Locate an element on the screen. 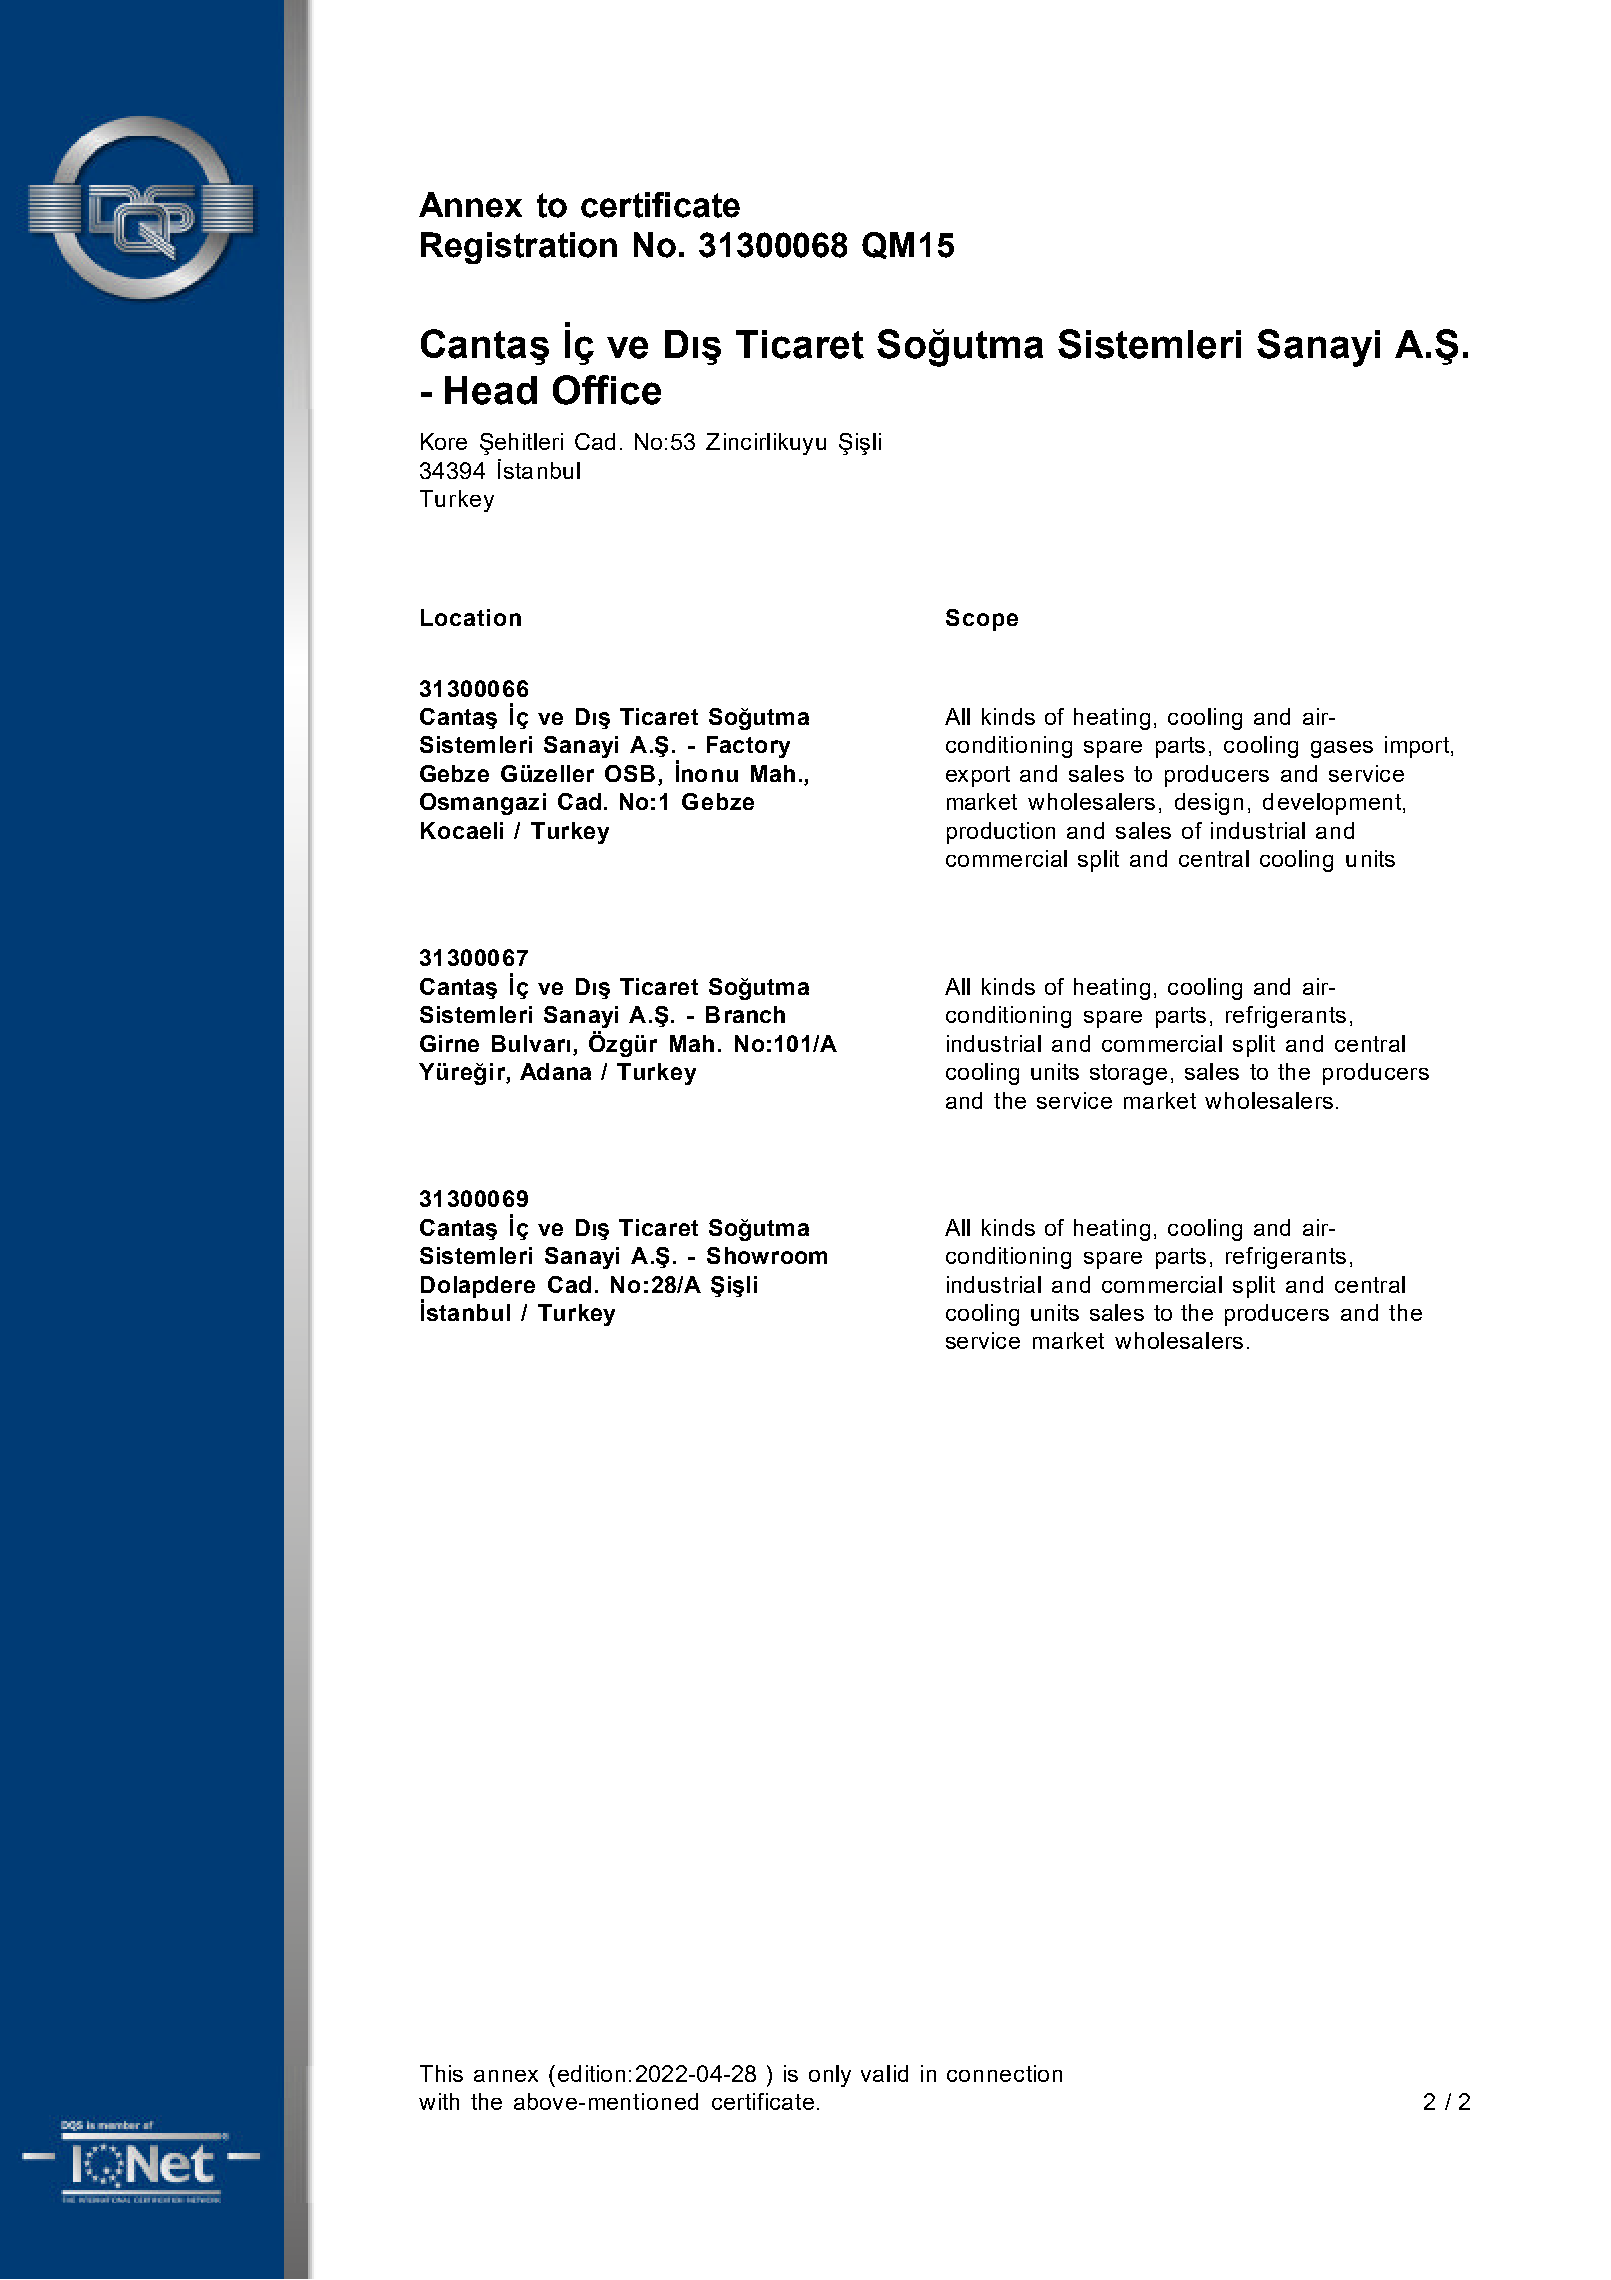 Image resolution: width=1611 pixels, height=2280 pixels. Office is located at coordinates (607, 390).
